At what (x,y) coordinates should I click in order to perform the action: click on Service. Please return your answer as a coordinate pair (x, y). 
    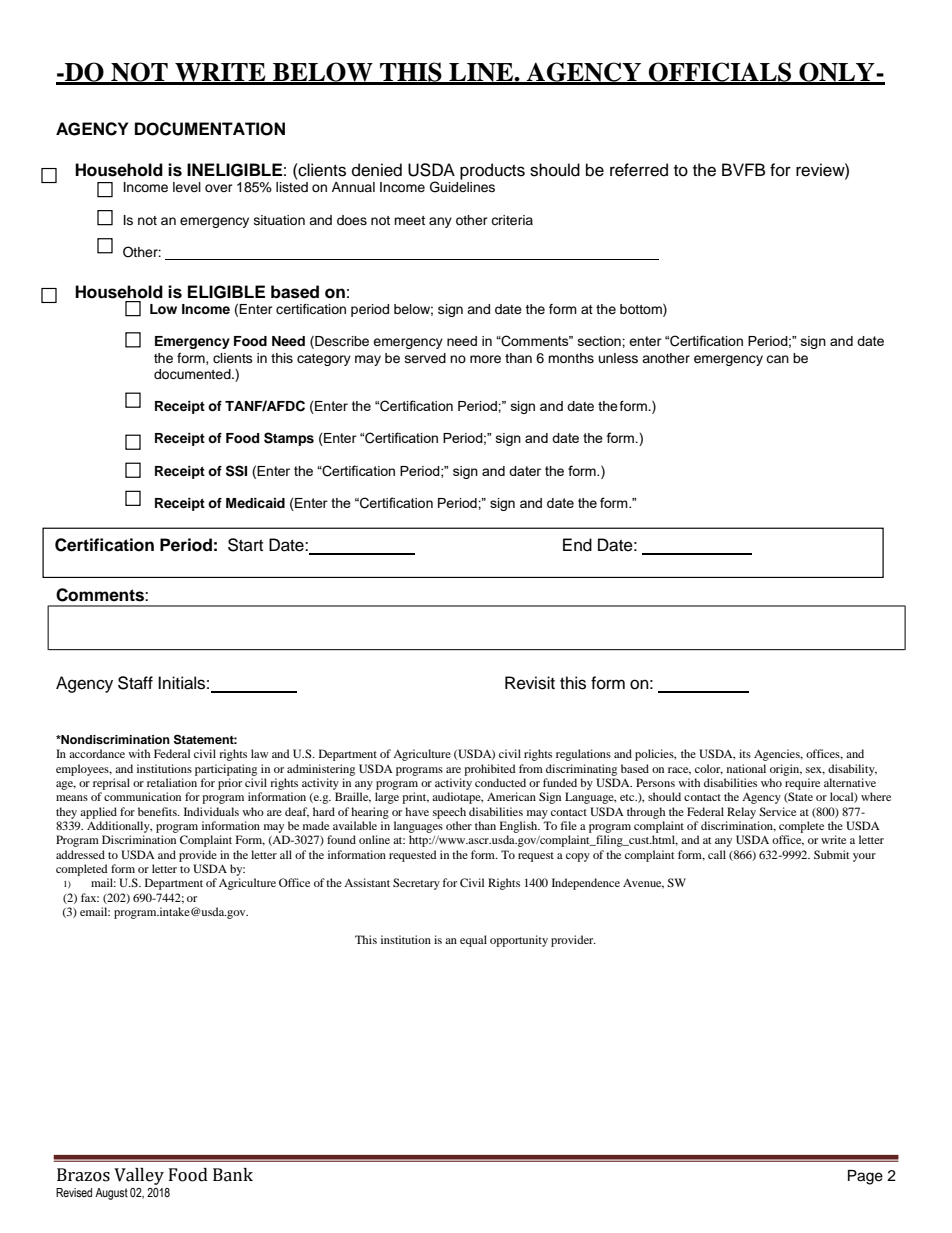
    Looking at the image, I should click on (777, 811).
